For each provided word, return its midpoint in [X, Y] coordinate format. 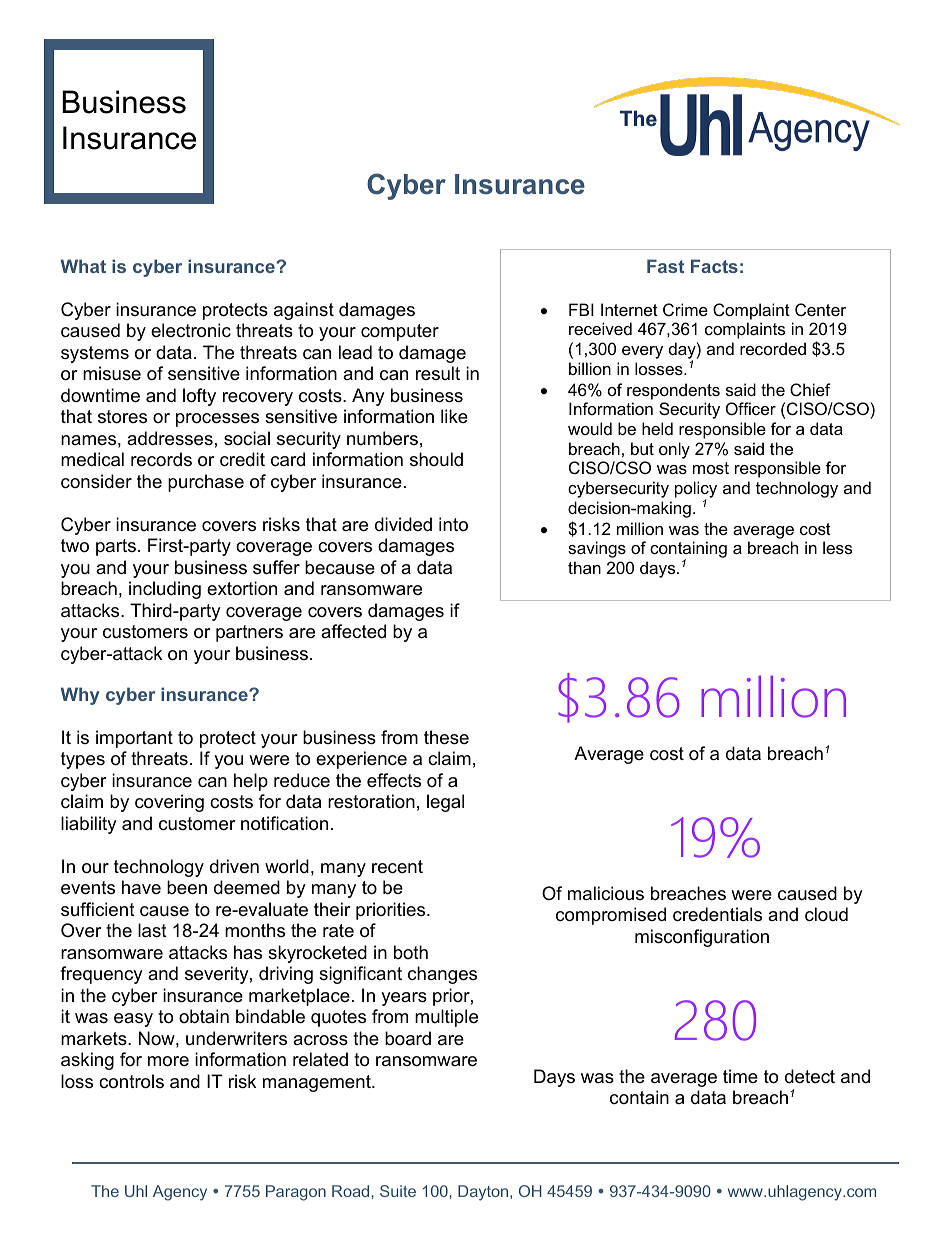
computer [400, 332]
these [446, 737]
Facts [714, 266]
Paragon [296, 1193]
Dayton [484, 1193]
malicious [606, 893]
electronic [191, 330]
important [134, 739]
